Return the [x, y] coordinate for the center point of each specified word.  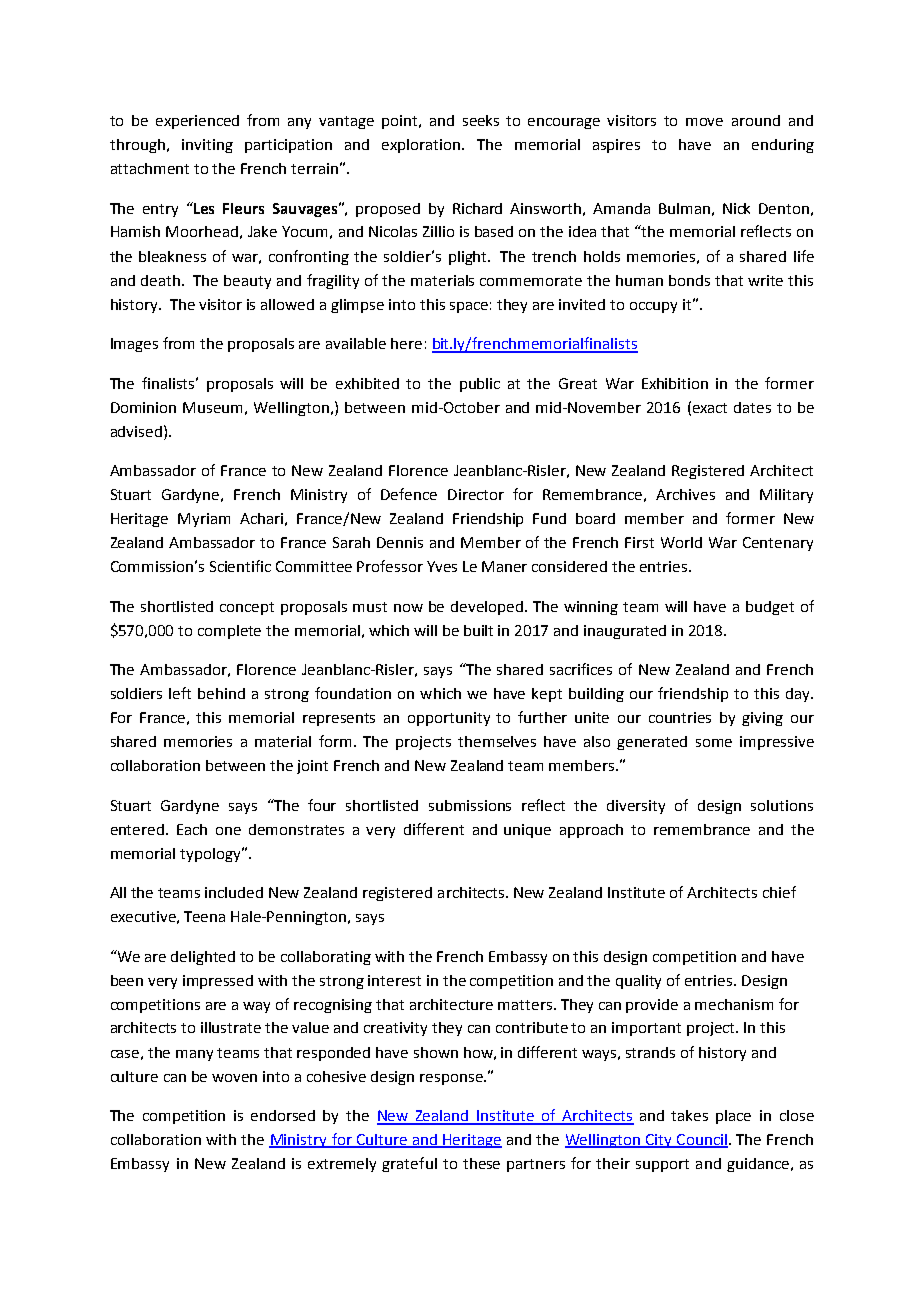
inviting [207, 146]
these [481, 1163]
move [704, 122]
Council [701, 1141]
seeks [481, 120]
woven [234, 1078]
